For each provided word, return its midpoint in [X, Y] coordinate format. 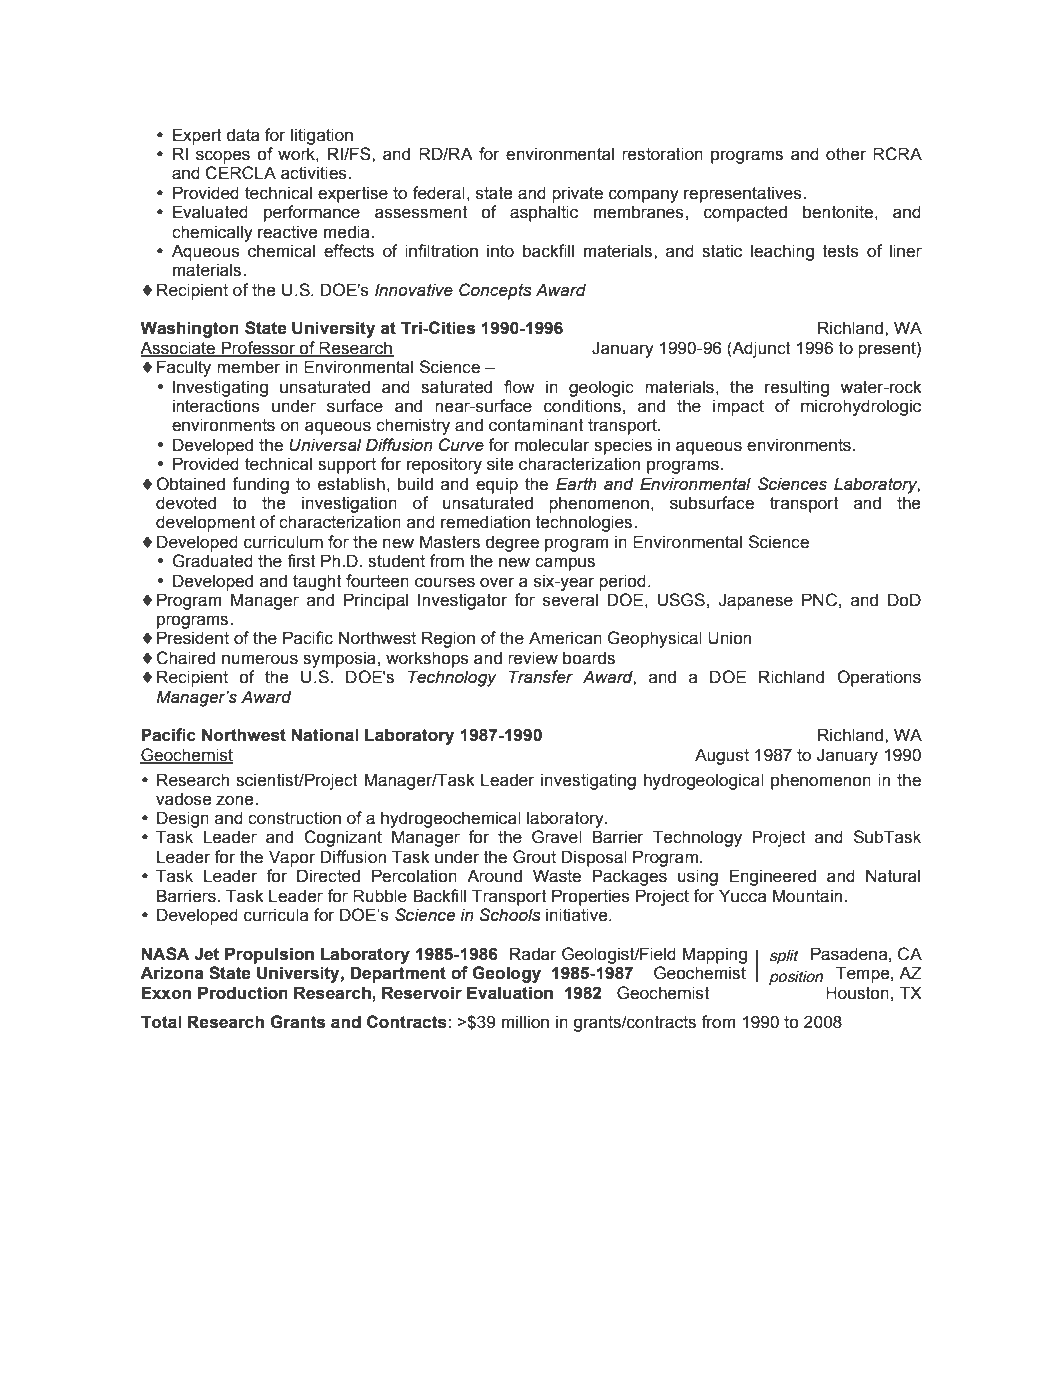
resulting [797, 388]
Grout [534, 857]
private [577, 194]
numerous [260, 659]
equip [497, 485]
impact [738, 407]
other [846, 154]
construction [294, 818]
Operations [879, 678]
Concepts [495, 291]
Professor [258, 348]
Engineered [773, 877]
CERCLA [240, 173]
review [533, 658]
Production [243, 993]
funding [260, 485]
